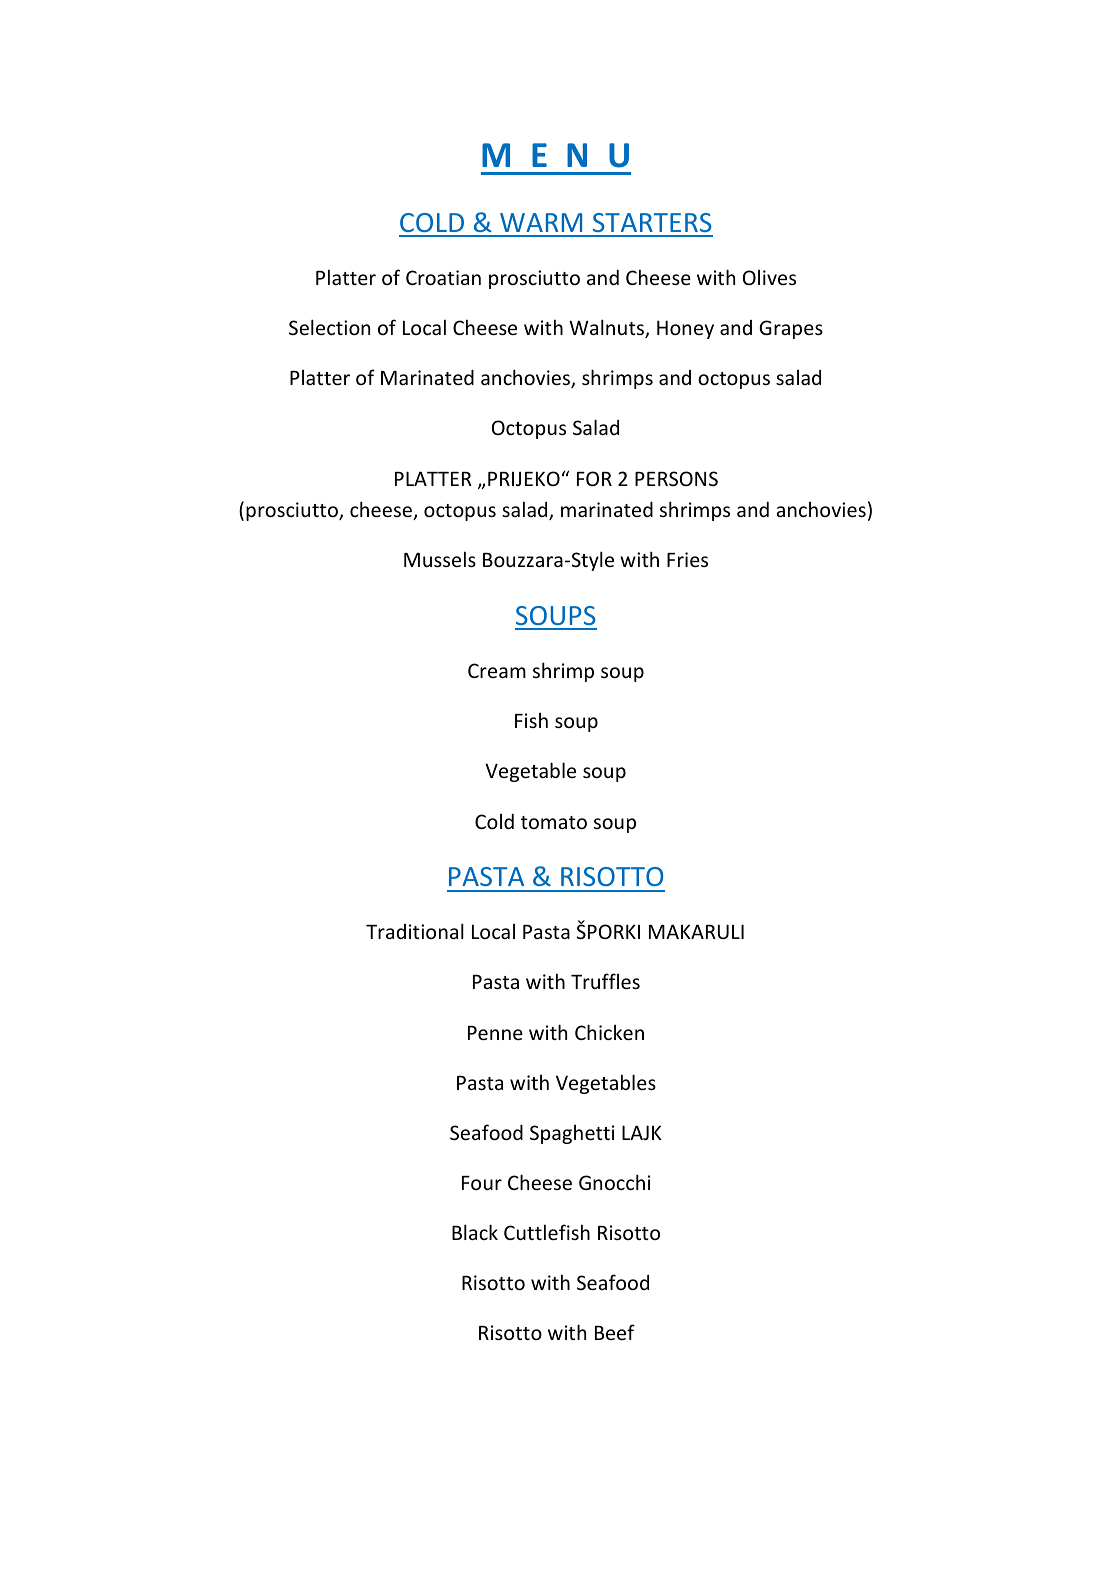  What do you see at coordinates (687, 559) in the screenshot?
I see `Fries` at bounding box center [687, 559].
